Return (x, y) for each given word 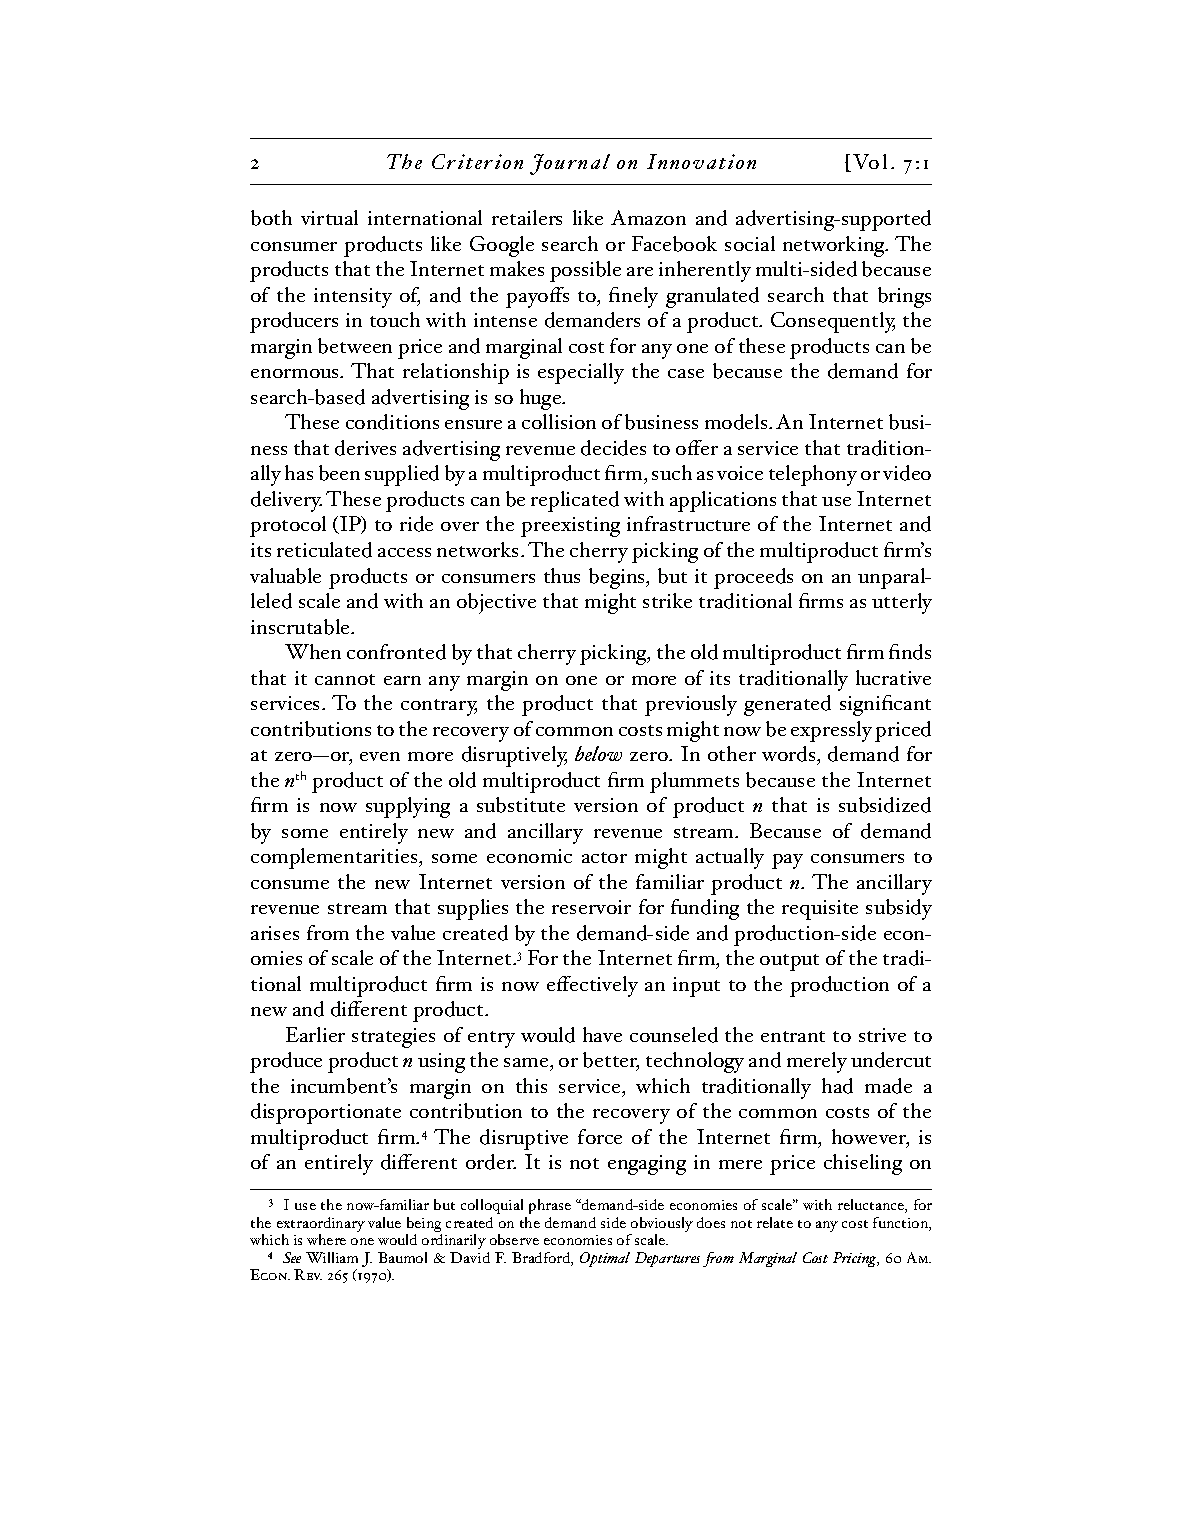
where (326, 1239)
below (598, 753)
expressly (831, 731)
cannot (345, 679)
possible (585, 271)
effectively (592, 986)
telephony (813, 475)
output (789, 962)
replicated (575, 501)
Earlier (315, 1034)
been (339, 473)
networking (835, 246)
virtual (329, 217)
